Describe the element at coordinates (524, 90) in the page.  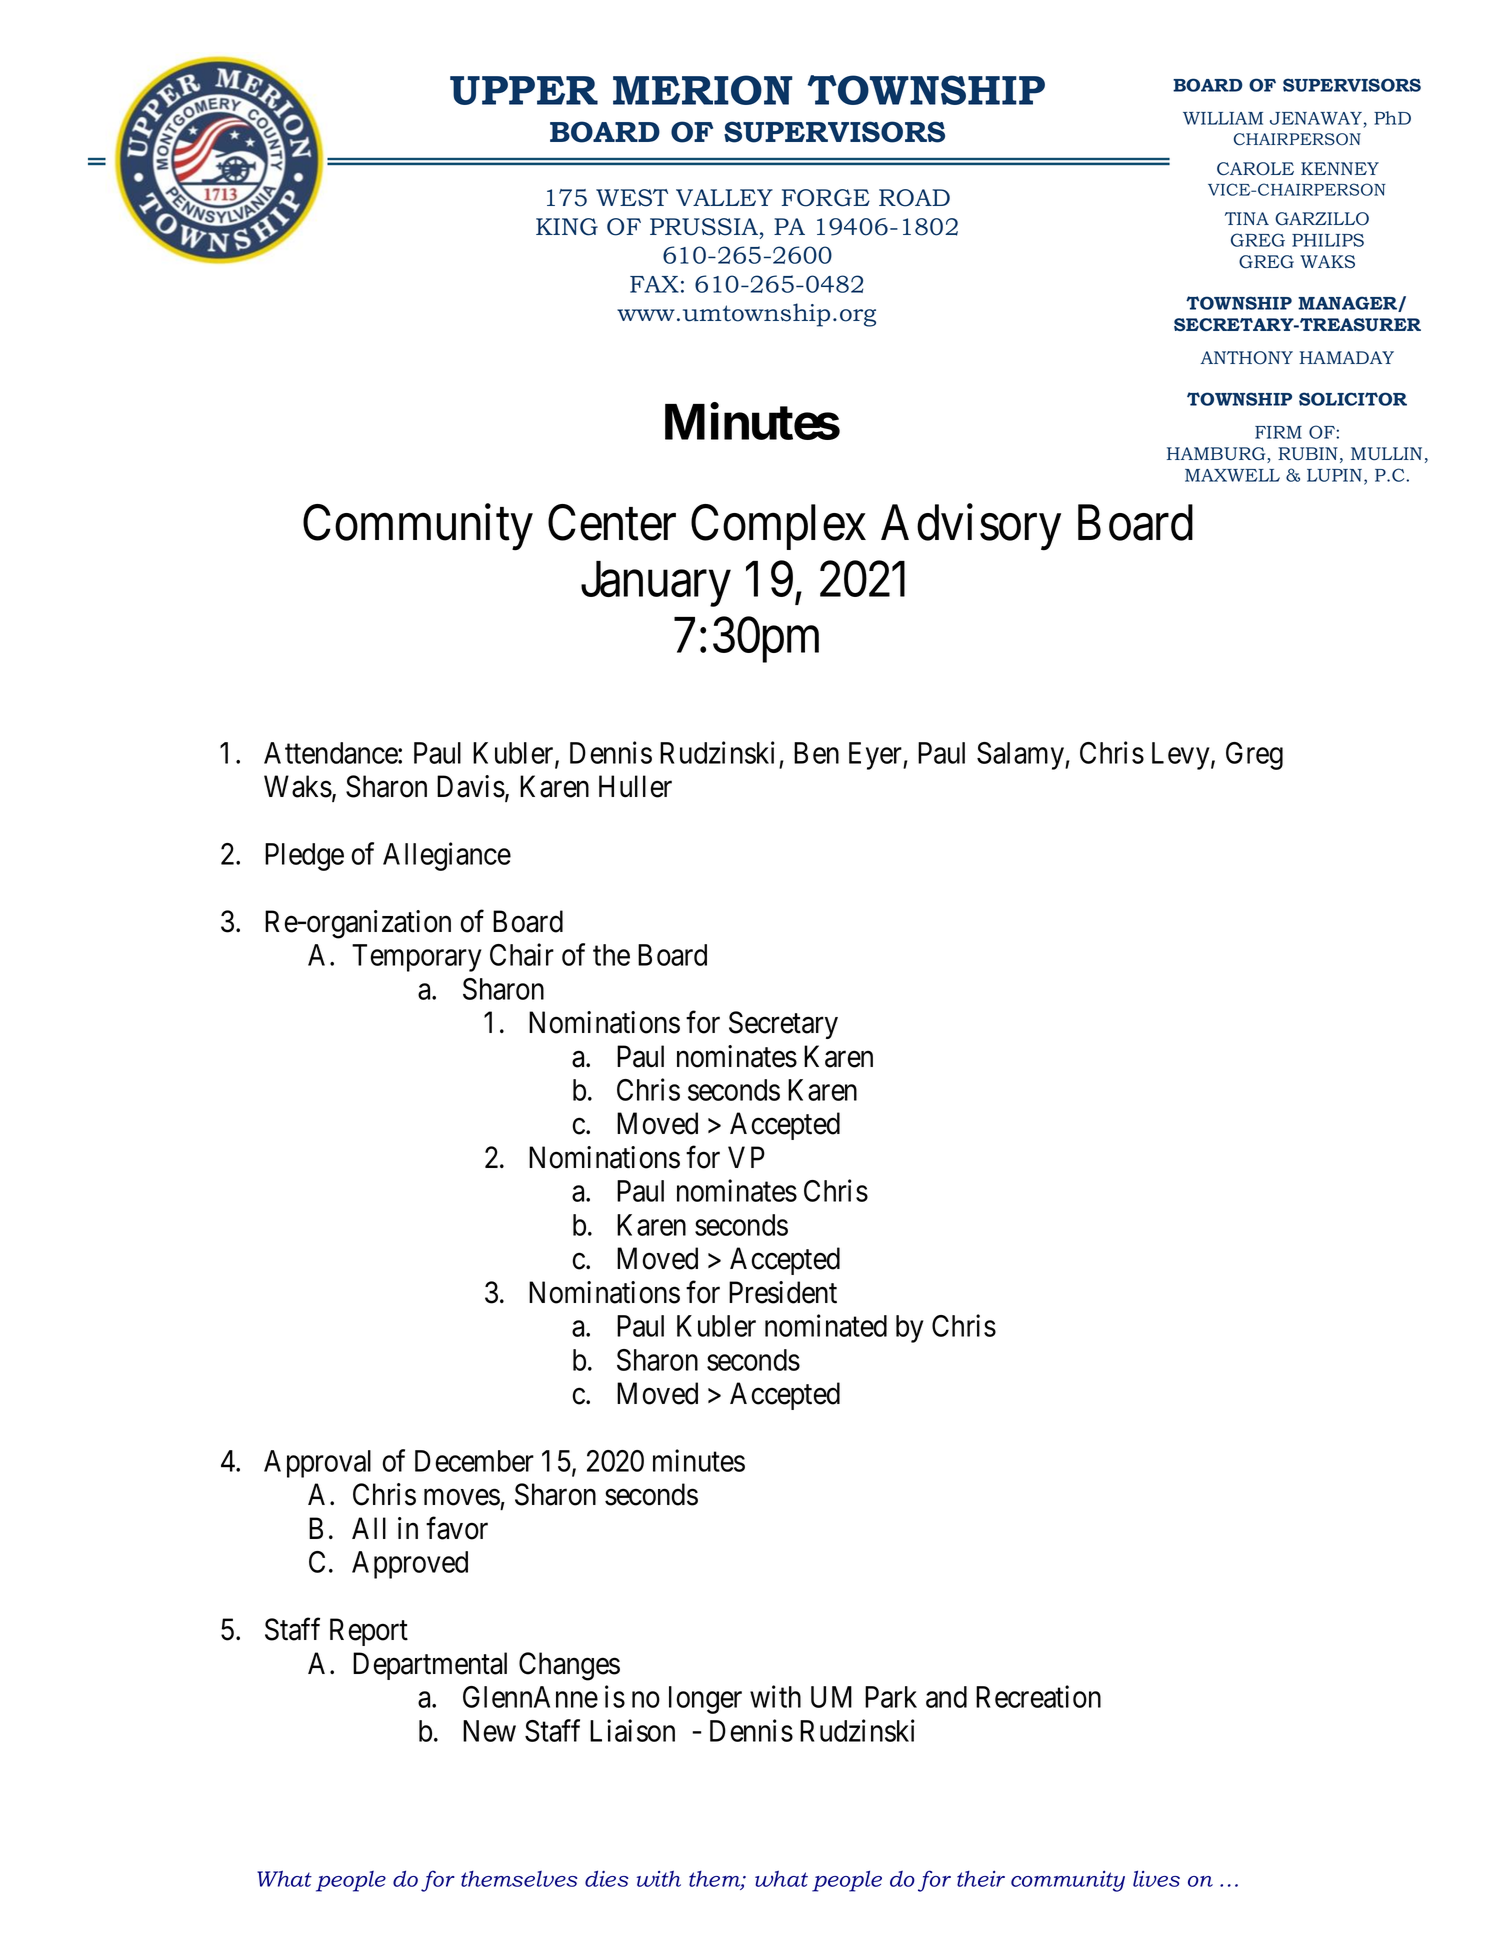
I see `UPPER` at that location.
